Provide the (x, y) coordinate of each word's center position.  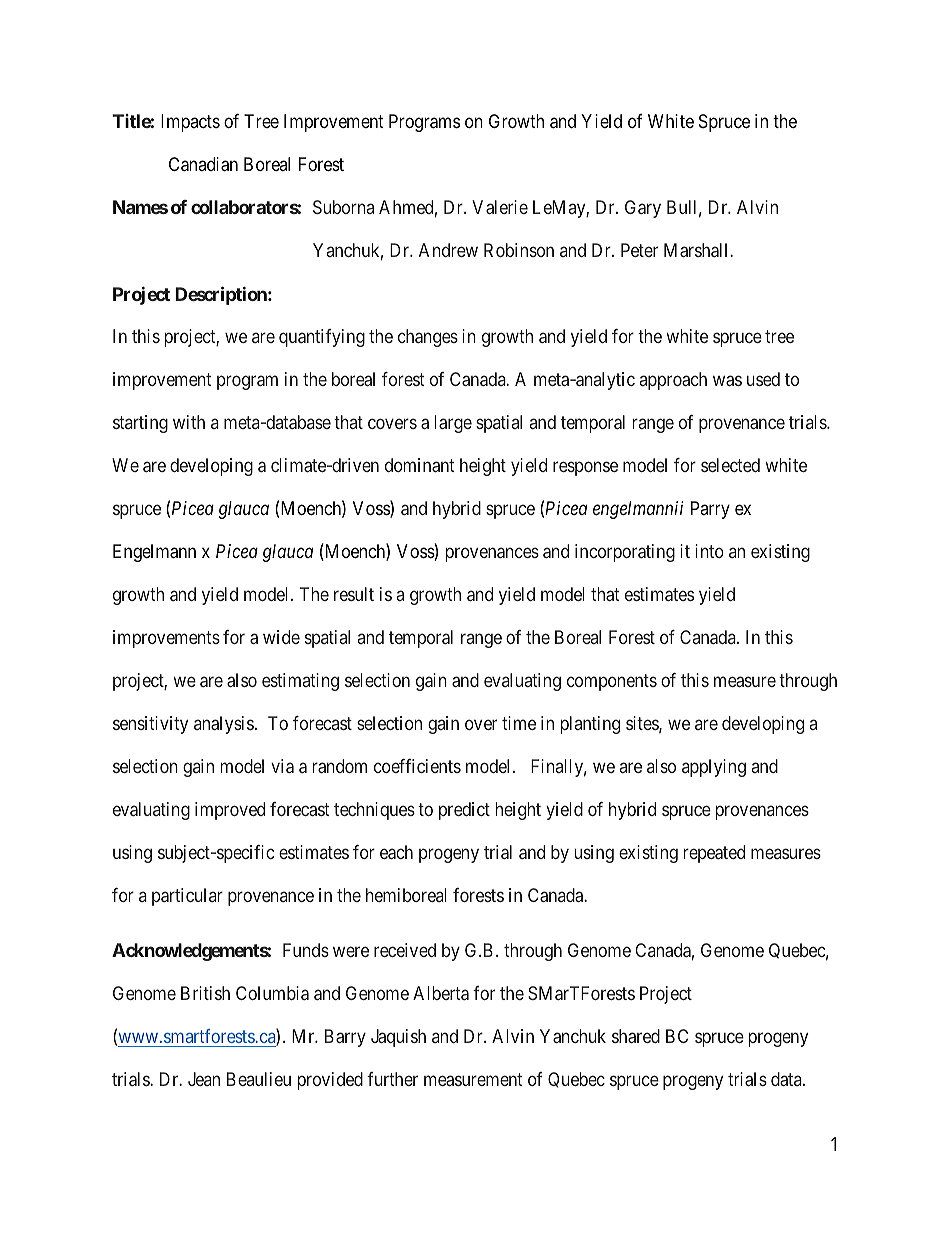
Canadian (203, 164)
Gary (643, 209)
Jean (204, 1079)
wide (281, 637)
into (709, 551)
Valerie (500, 207)
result (354, 594)
